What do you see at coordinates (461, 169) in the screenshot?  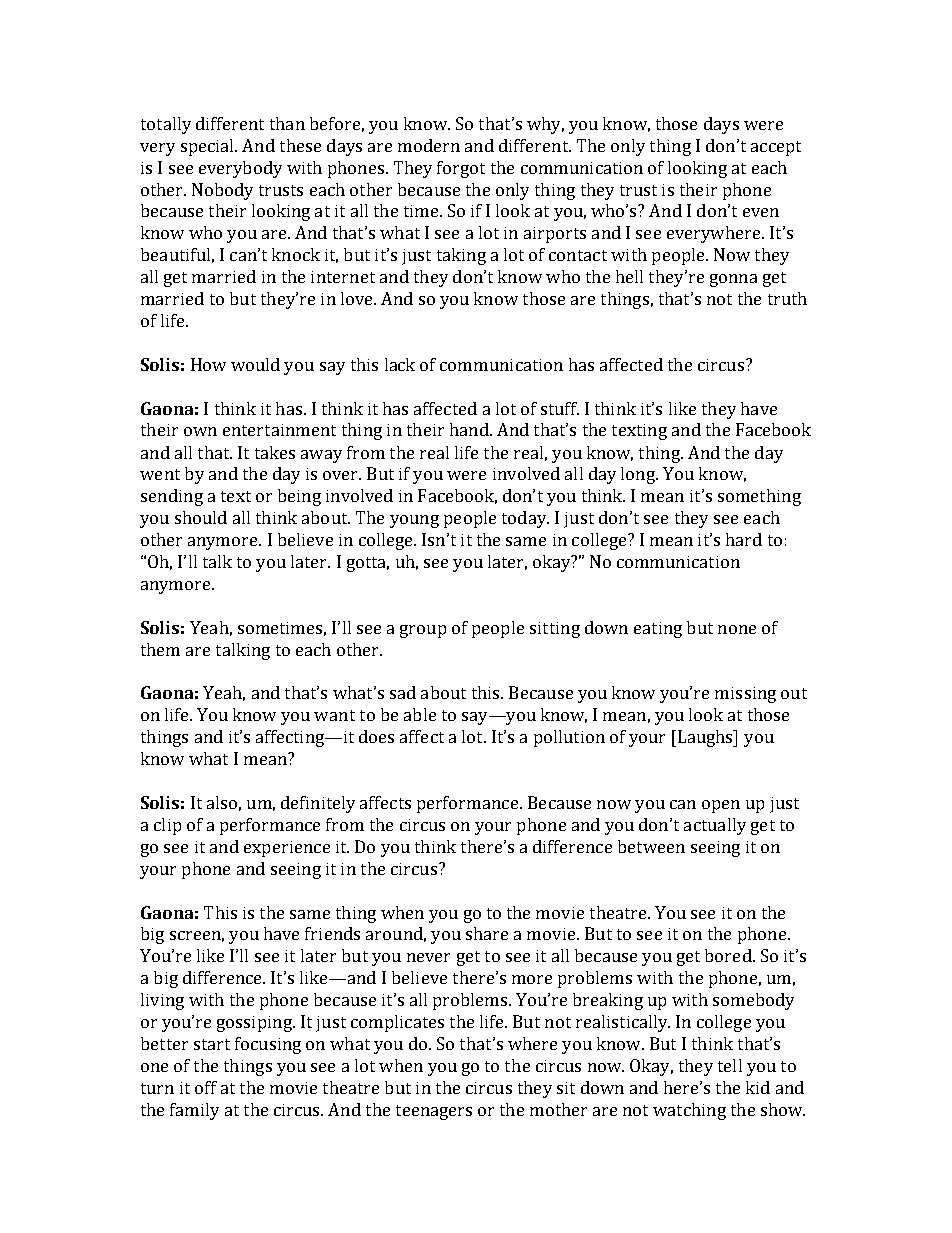 I see `forgot` at bounding box center [461, 169].
